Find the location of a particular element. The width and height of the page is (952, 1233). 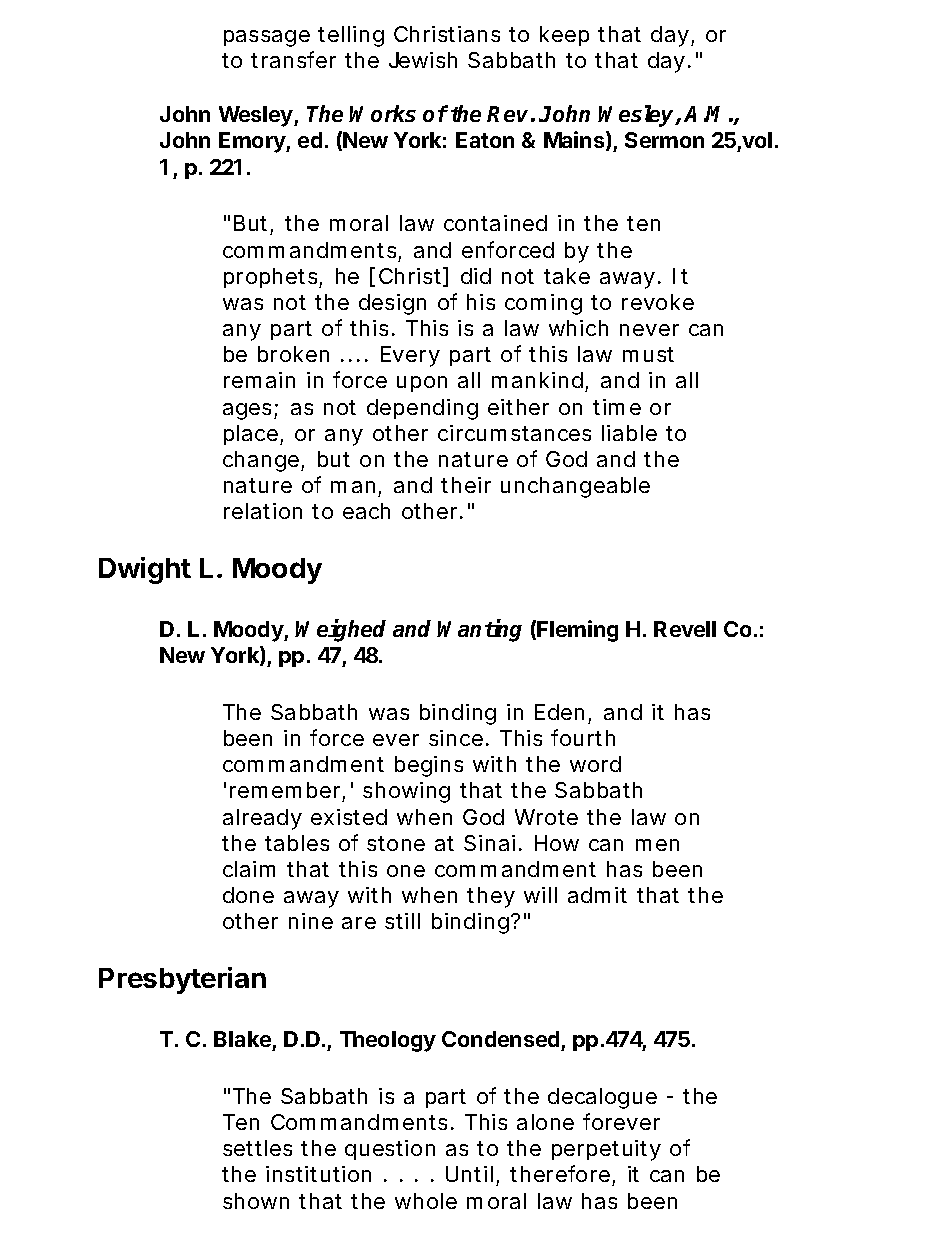

which is located at coordinates (578, 328).
